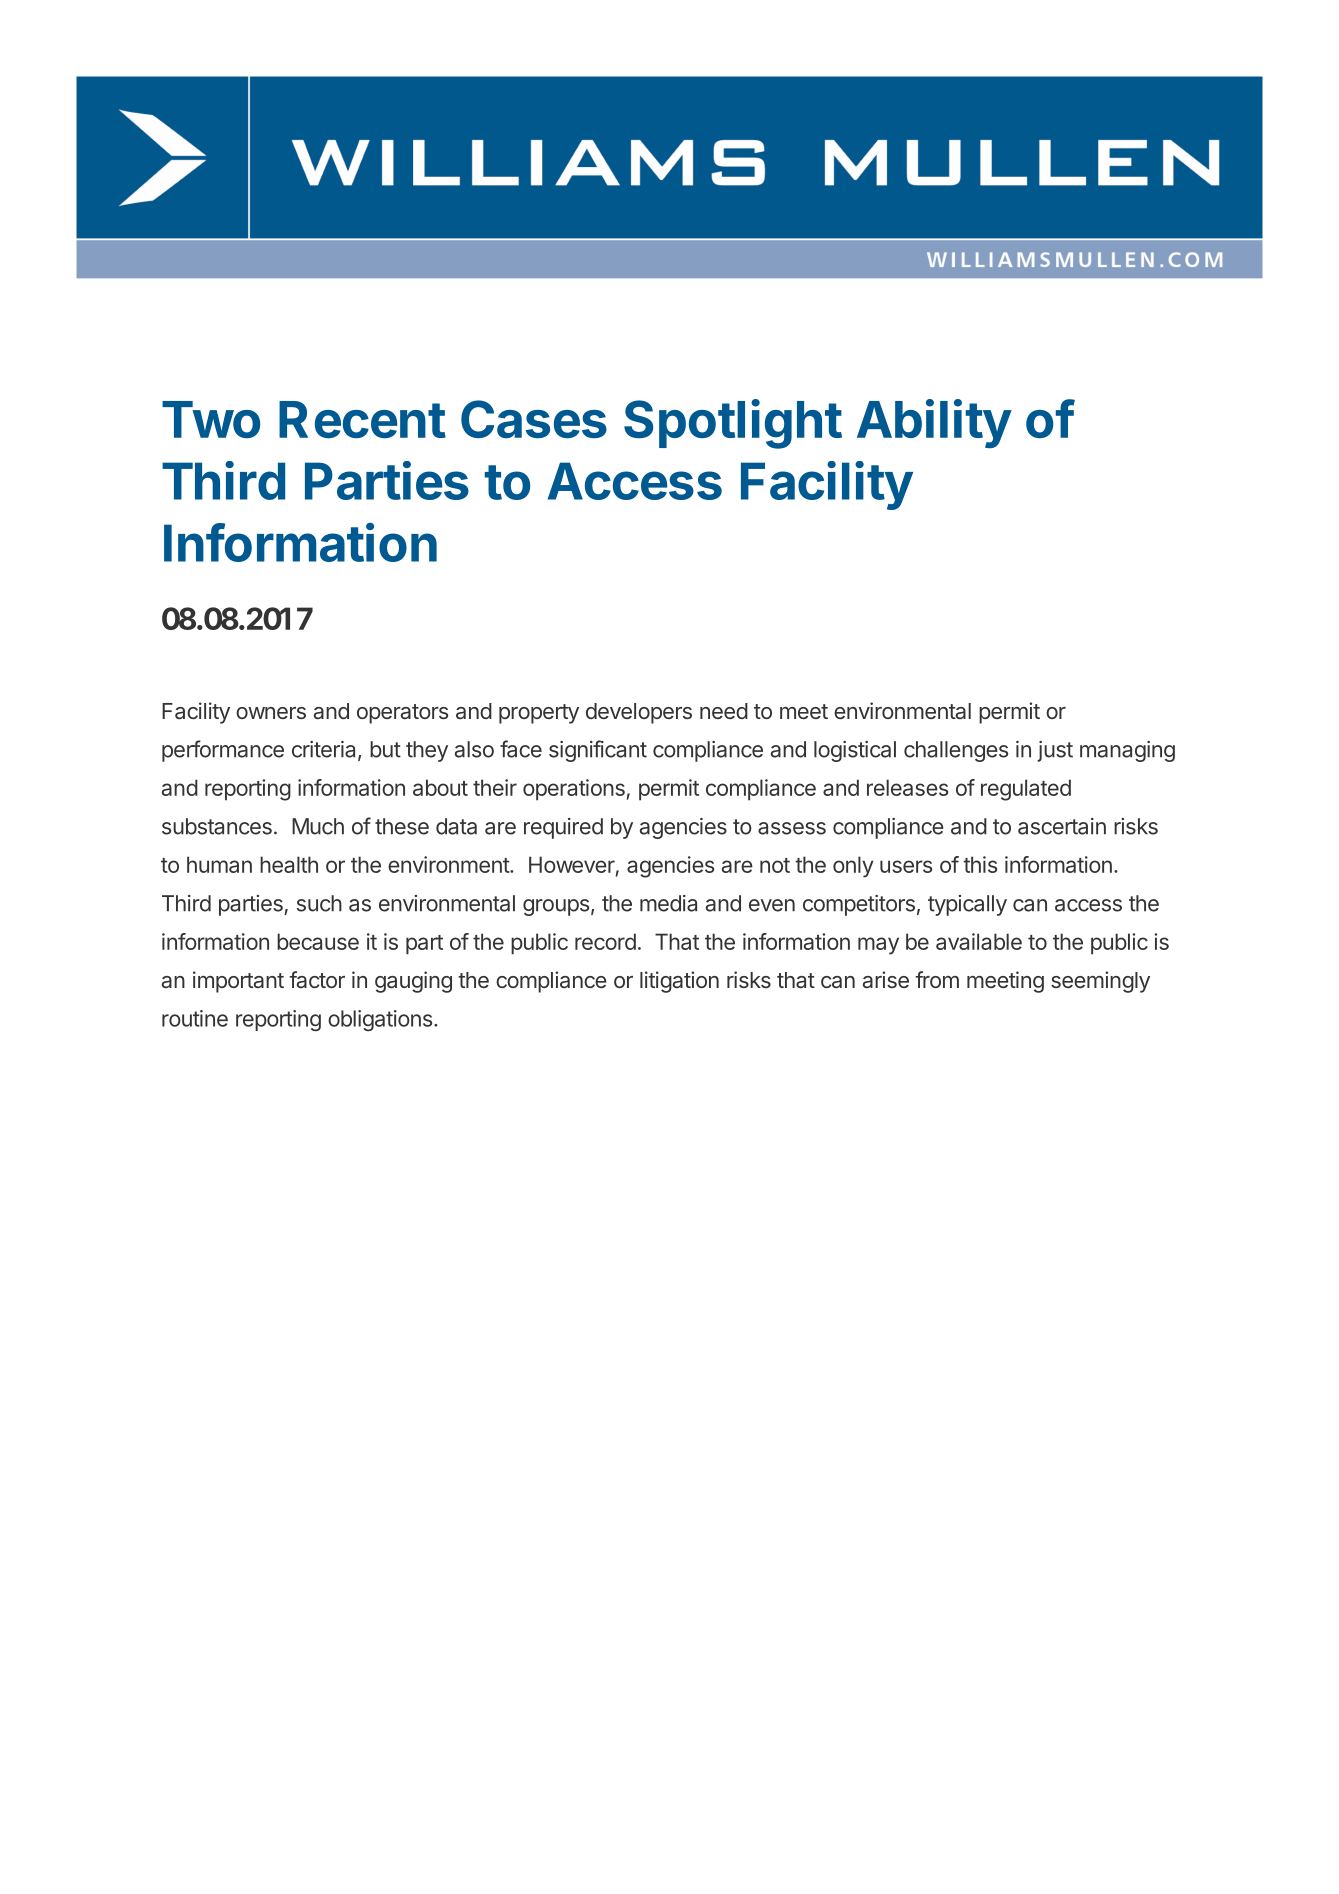 Image resolution: width=1339 pixels, height=1894 pixels. I want to click on Spotlight, so click(733, 424).
